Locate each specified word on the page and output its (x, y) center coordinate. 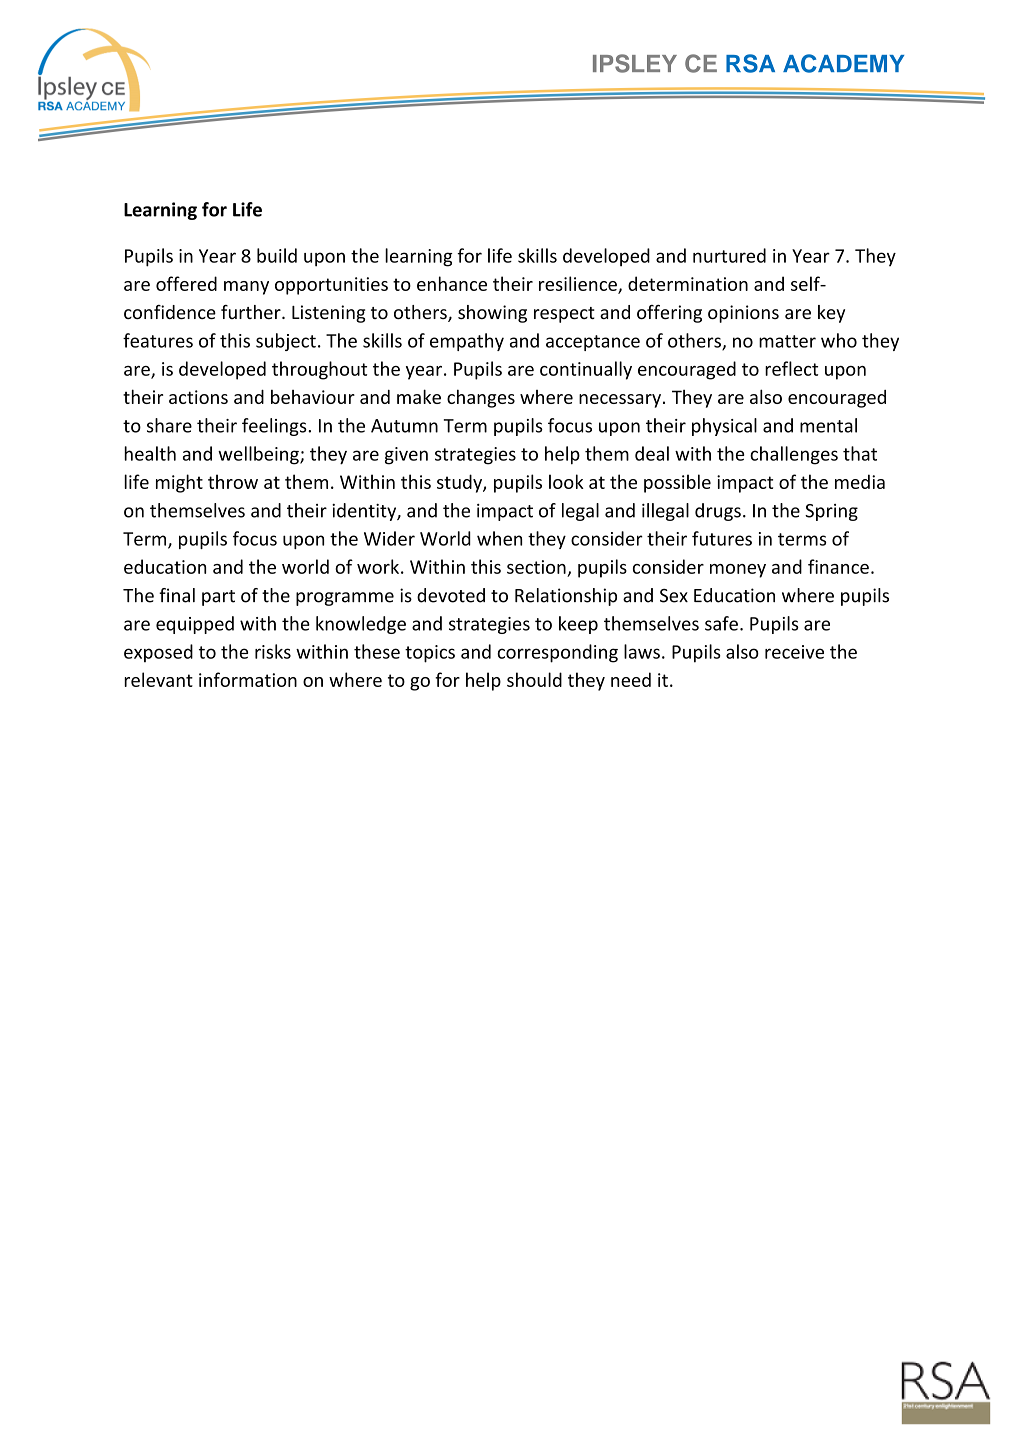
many (246, 288)
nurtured (729, 255)
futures (722, 538)
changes (481, 398)
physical (724, 427)
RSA (750, 63)
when (499, 538)
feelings (275, 427)
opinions (743, 314)
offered (186, 283)
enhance (452, 283)
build (277, 255)
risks (273, 651)
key (831, 314)
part (218, 598)
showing (492, 314)
